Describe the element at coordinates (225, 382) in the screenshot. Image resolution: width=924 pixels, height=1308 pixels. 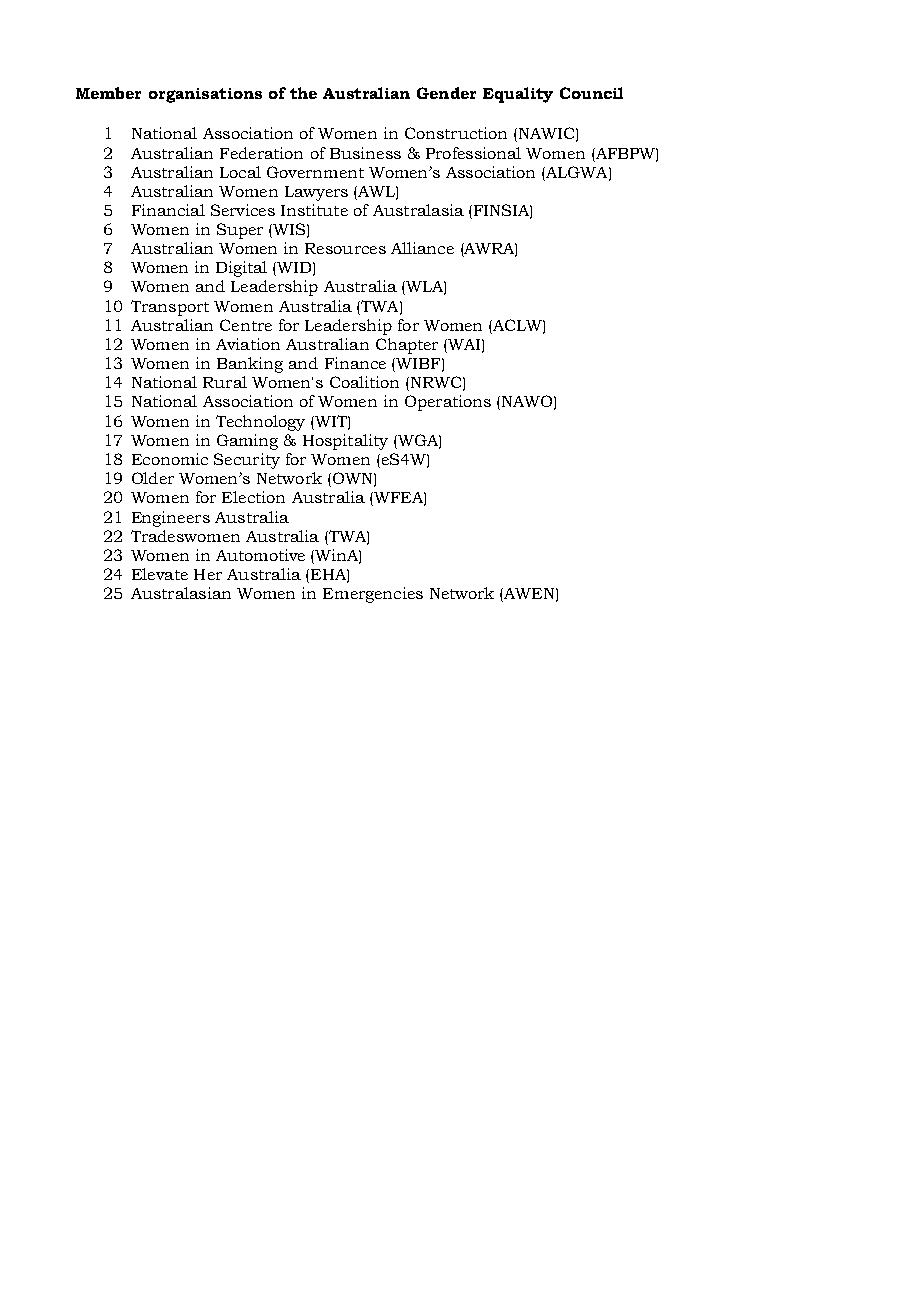
I see `Rural` at that location.
